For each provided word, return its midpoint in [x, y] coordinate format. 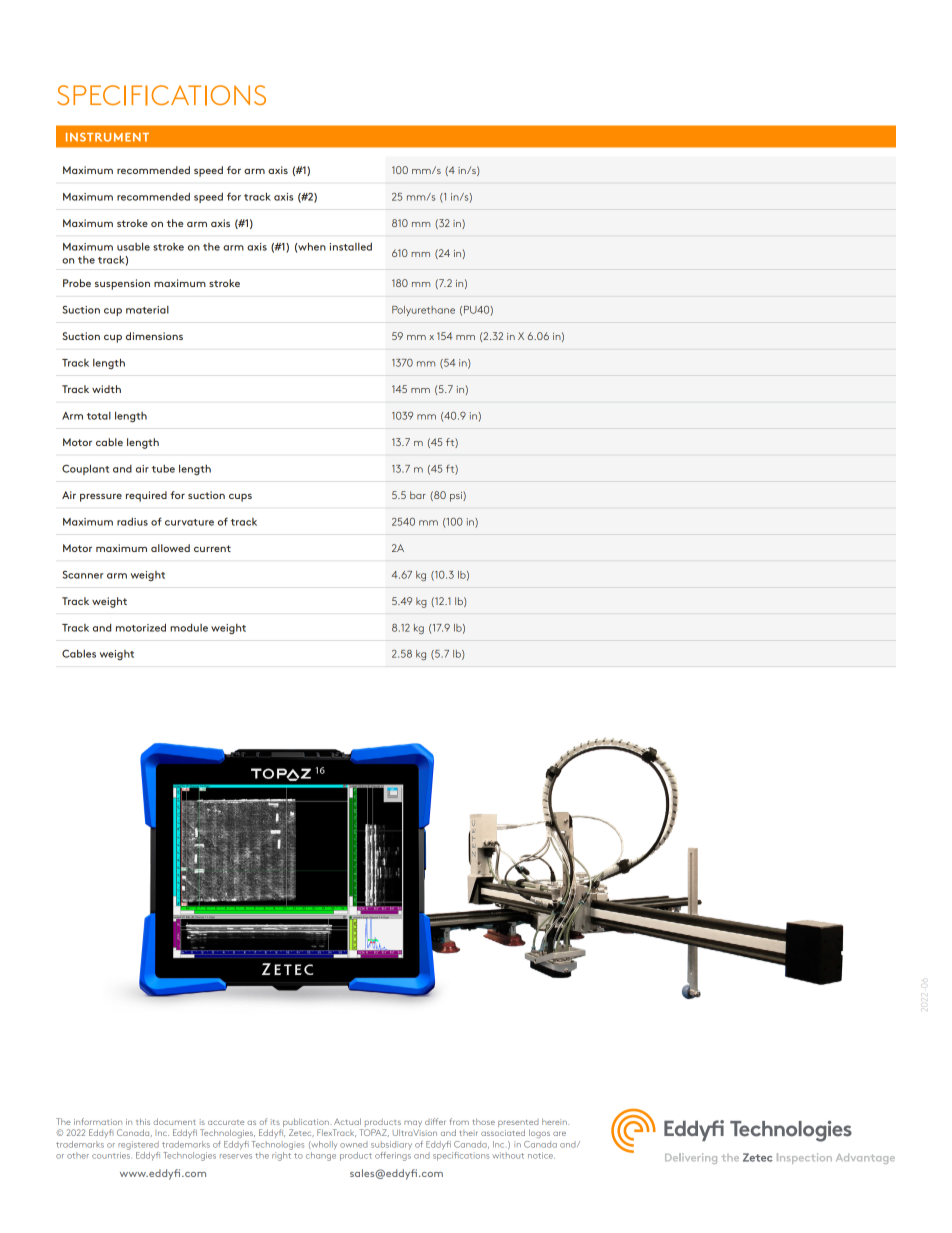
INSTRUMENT [107, 137]
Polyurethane [423, 311]
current [212, 548]
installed [351, 247]
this [143, 1122]
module [189, 627]
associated [503, 1132]
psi [457, 496]
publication [306, 1124]
